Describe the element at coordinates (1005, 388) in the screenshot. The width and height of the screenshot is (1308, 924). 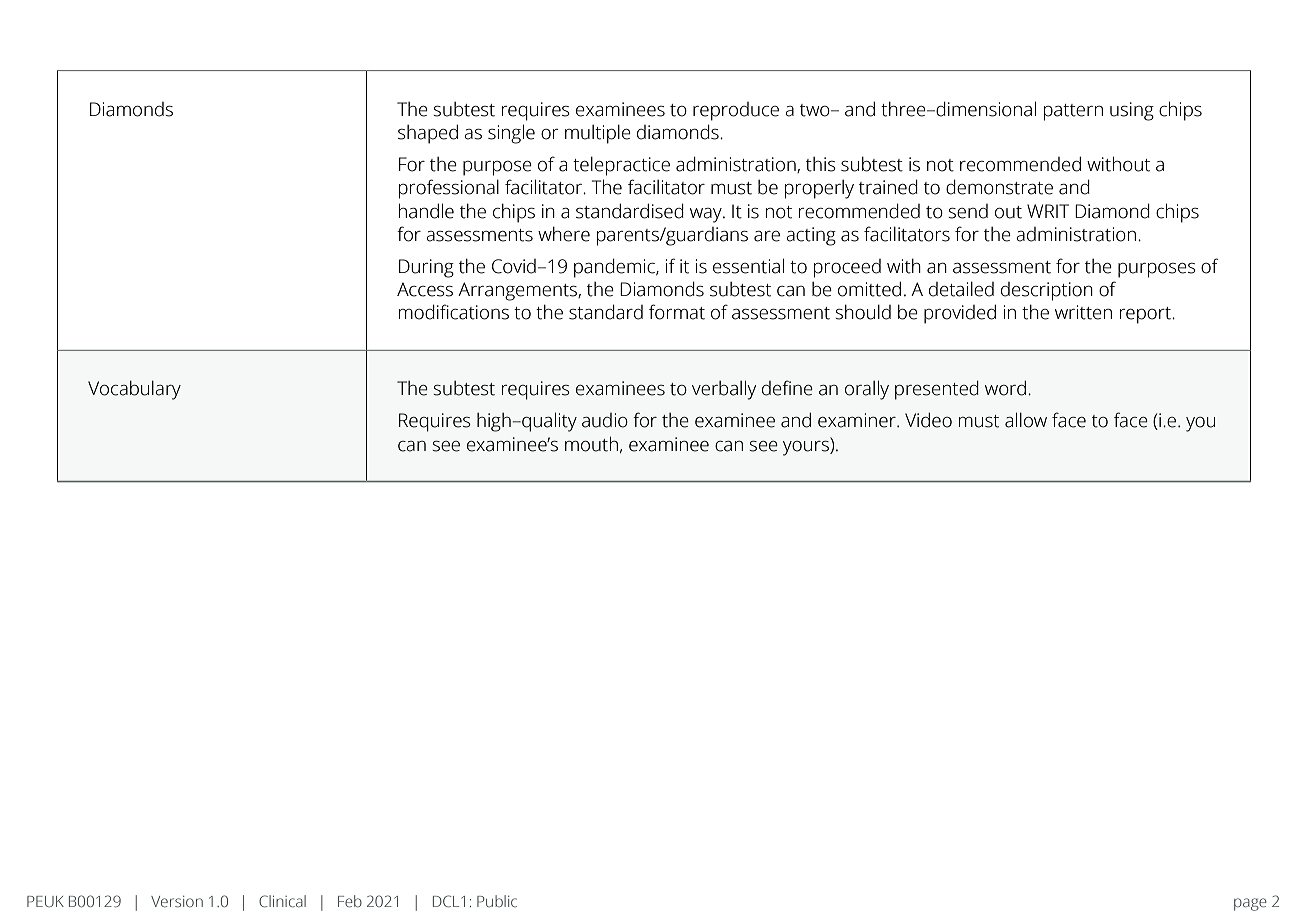
I see `word` at that location.
